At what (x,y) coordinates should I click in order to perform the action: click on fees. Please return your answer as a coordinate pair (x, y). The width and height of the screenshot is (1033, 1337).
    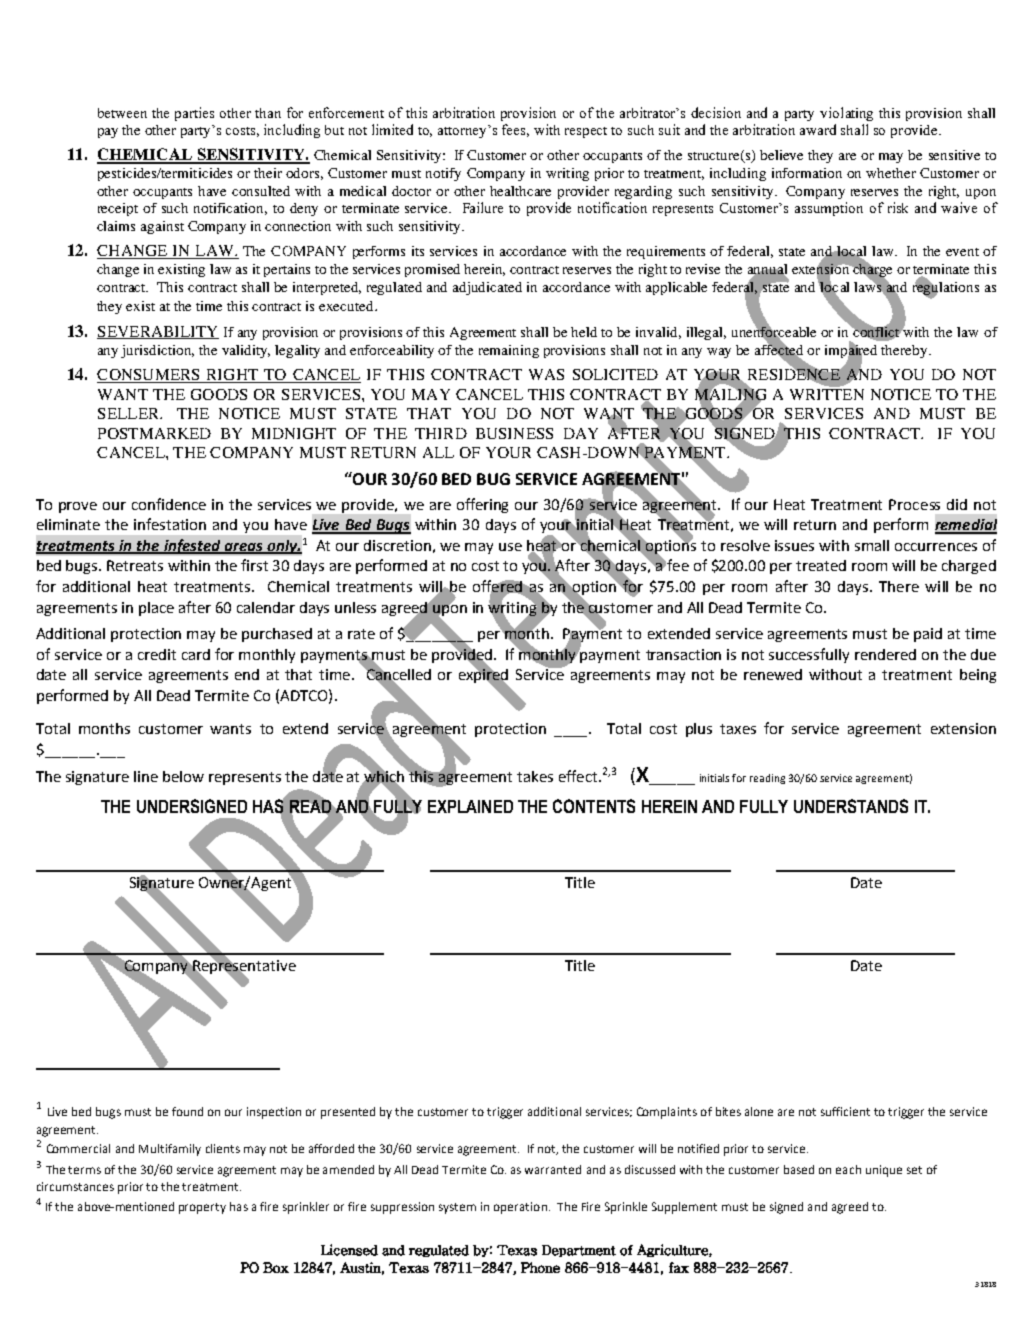
    Looking at the image, I should click on (515, 130).
